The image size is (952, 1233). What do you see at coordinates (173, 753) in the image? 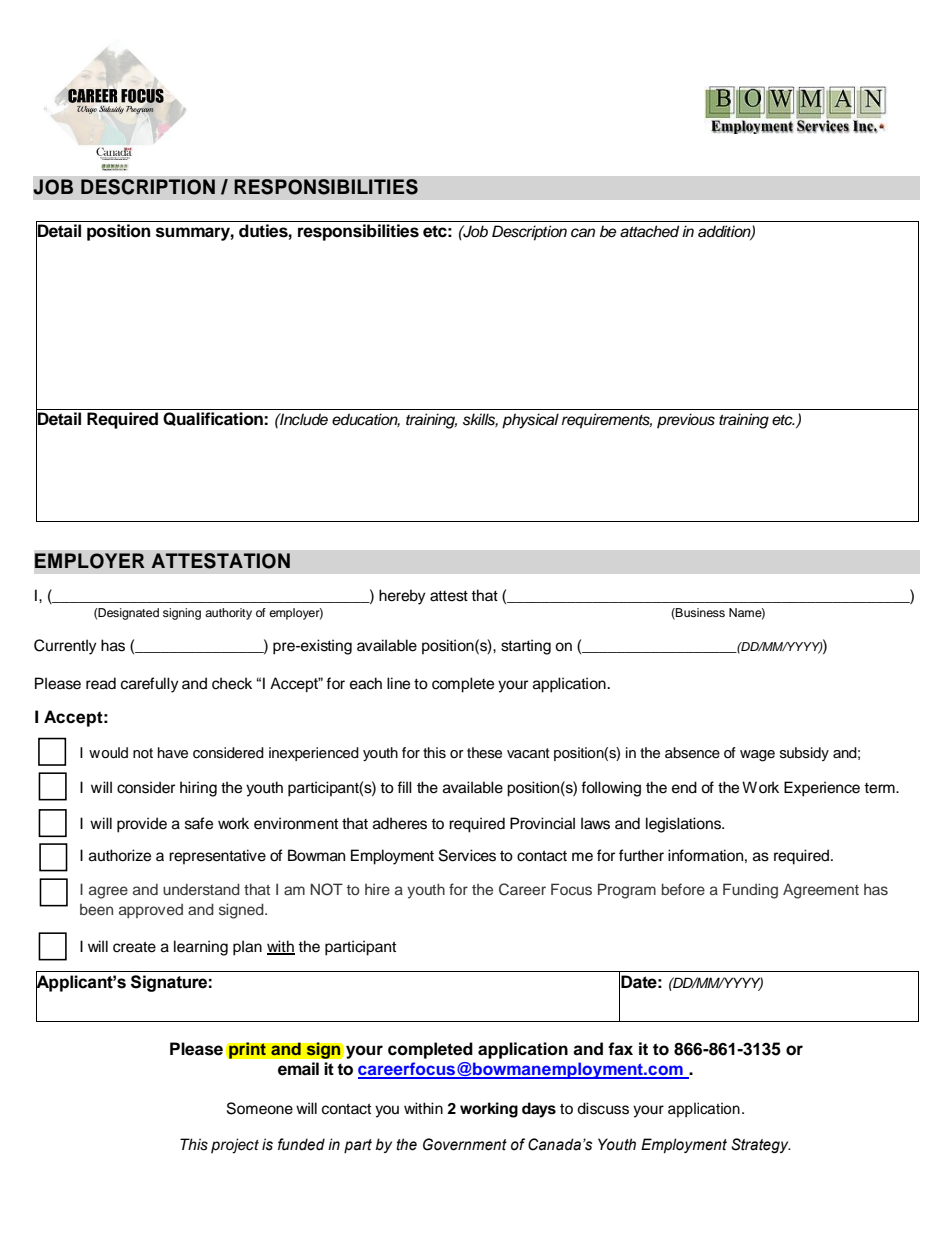
I see `have` at bounding box center [173, 753].
